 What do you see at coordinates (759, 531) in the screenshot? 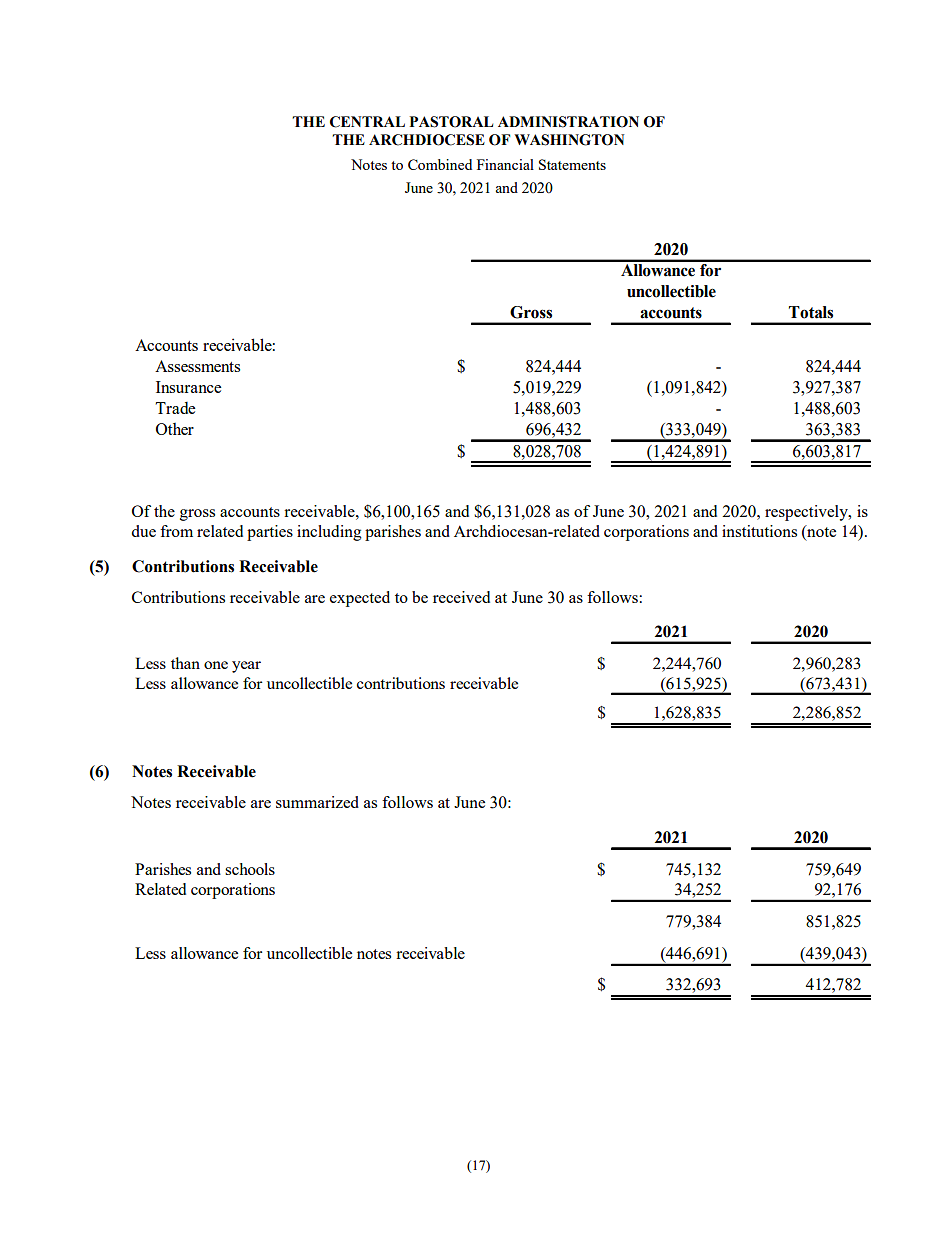
I see `institutions` at bounding box center [759, 531].
